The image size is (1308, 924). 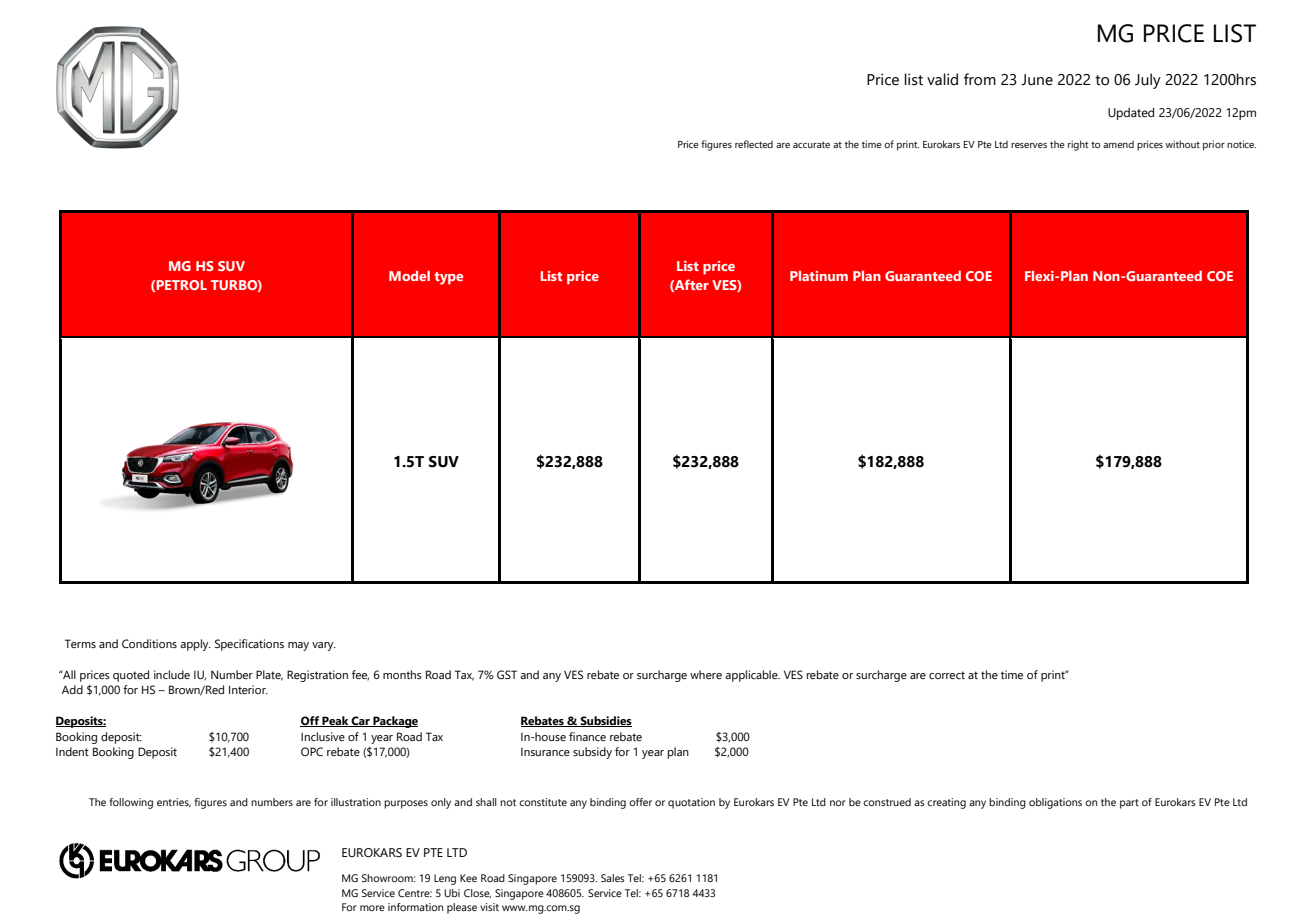 I want to click on Platinum, so click(x=819, y=276).
